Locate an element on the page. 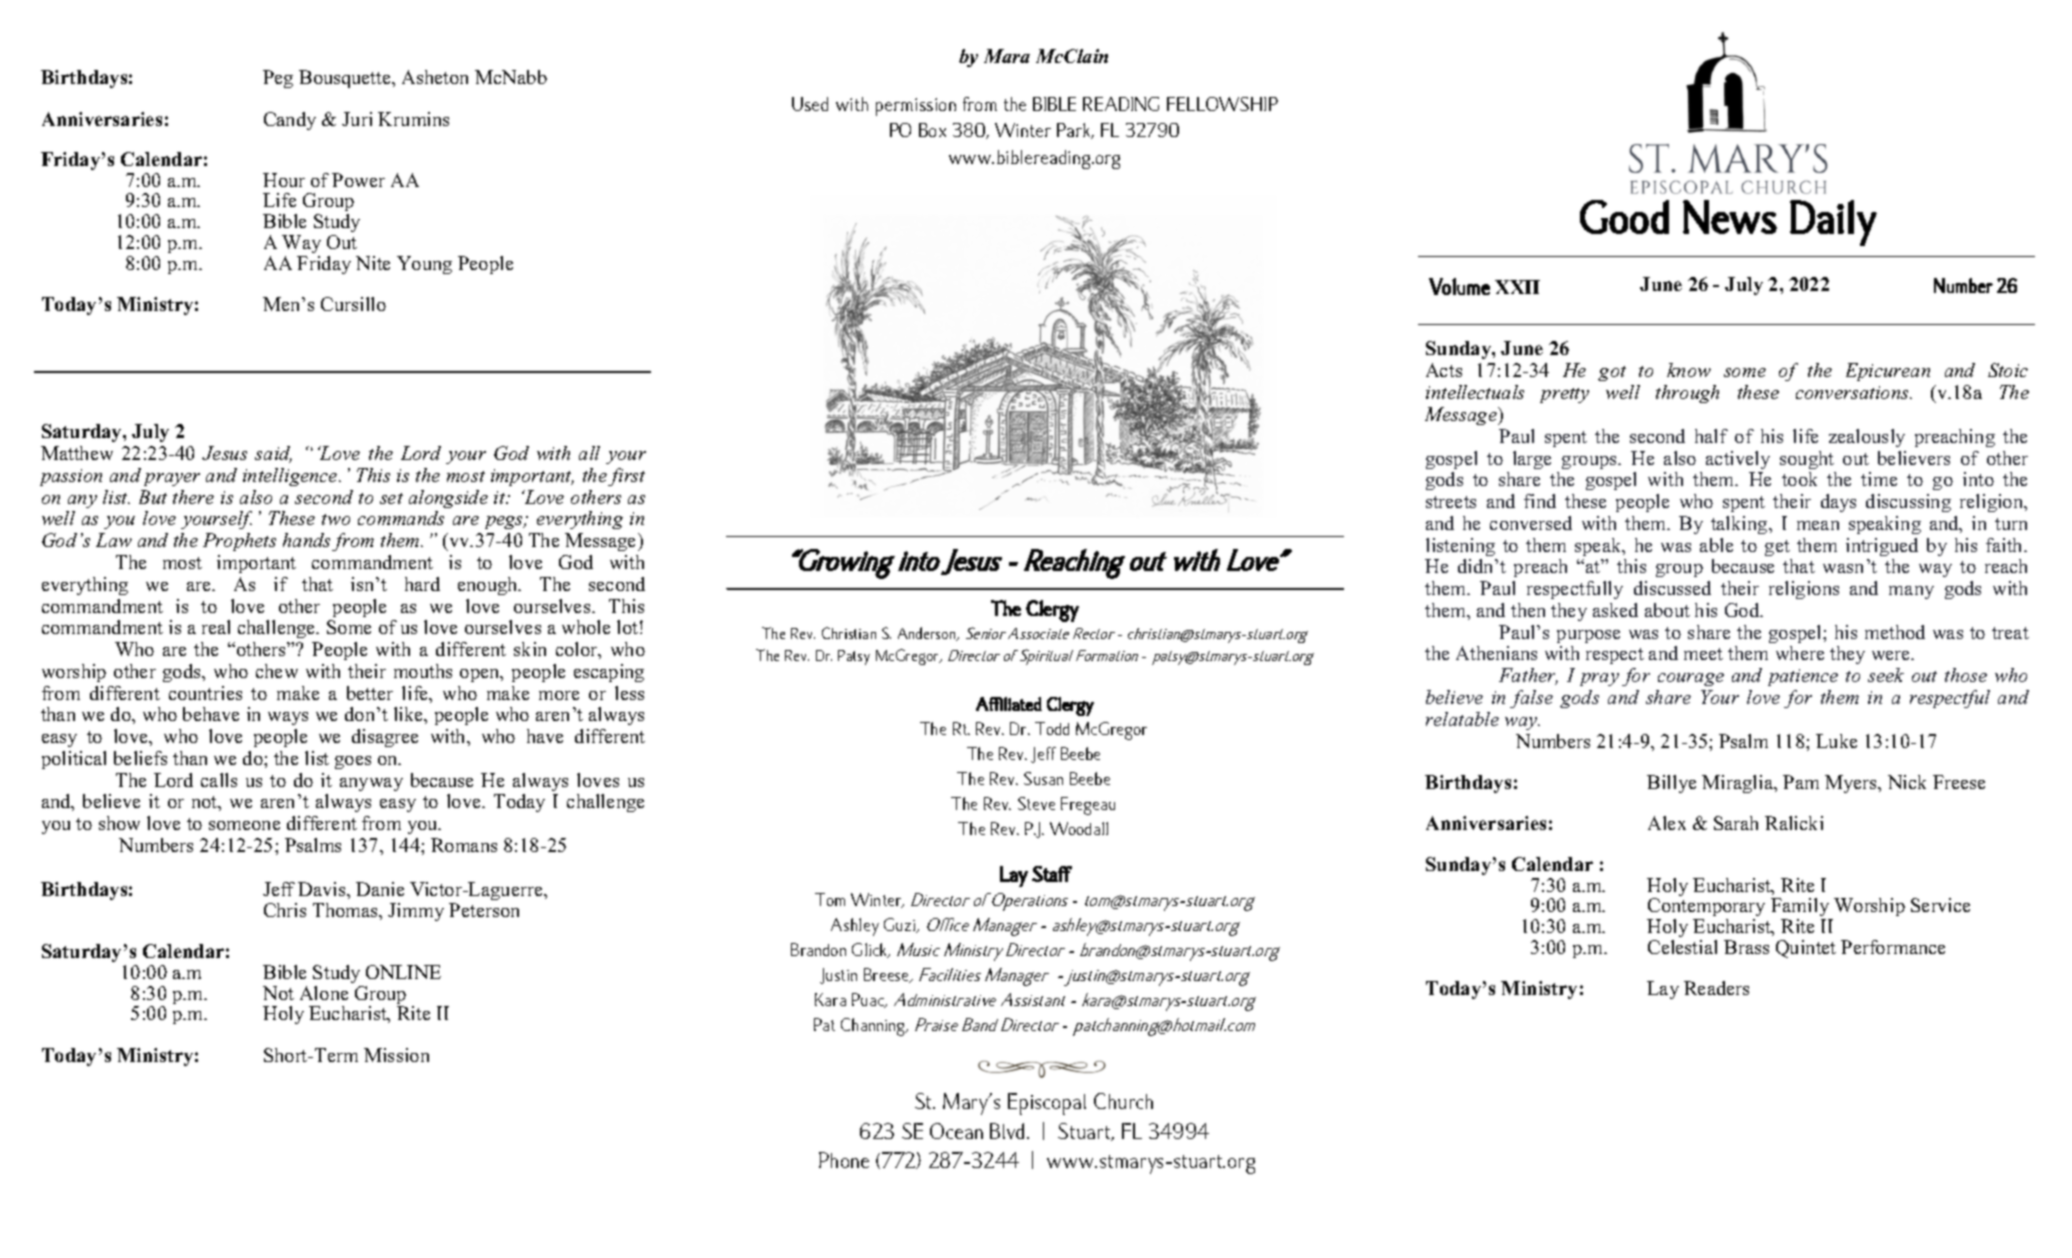 This document has height=1258, width=2072. about is located at coordinates (1667, 610).
